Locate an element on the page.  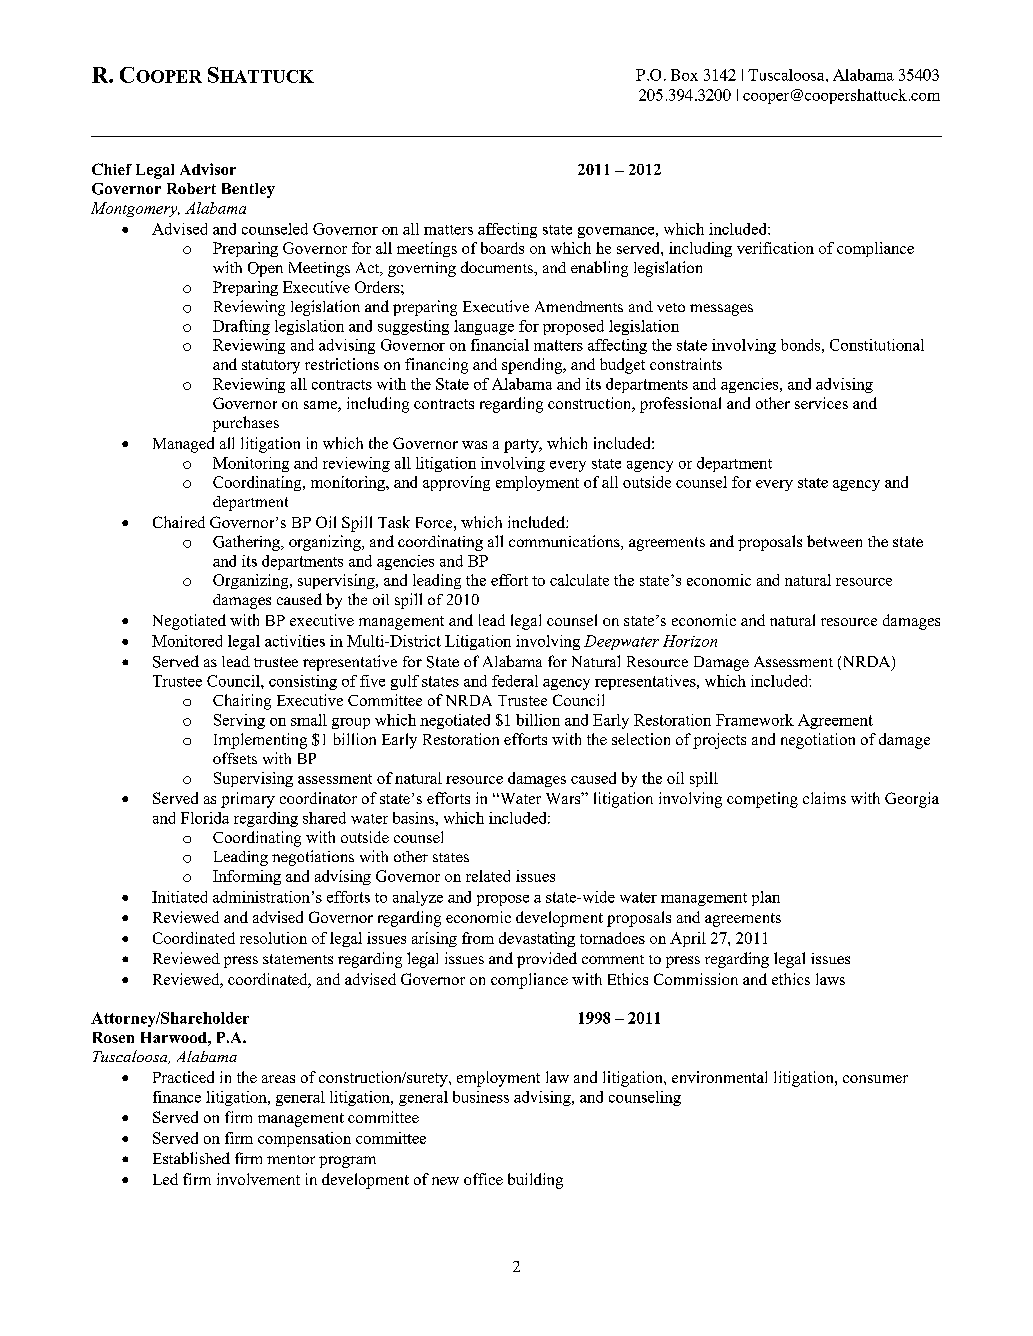
Advisor is located at coordinates (208, 169).
